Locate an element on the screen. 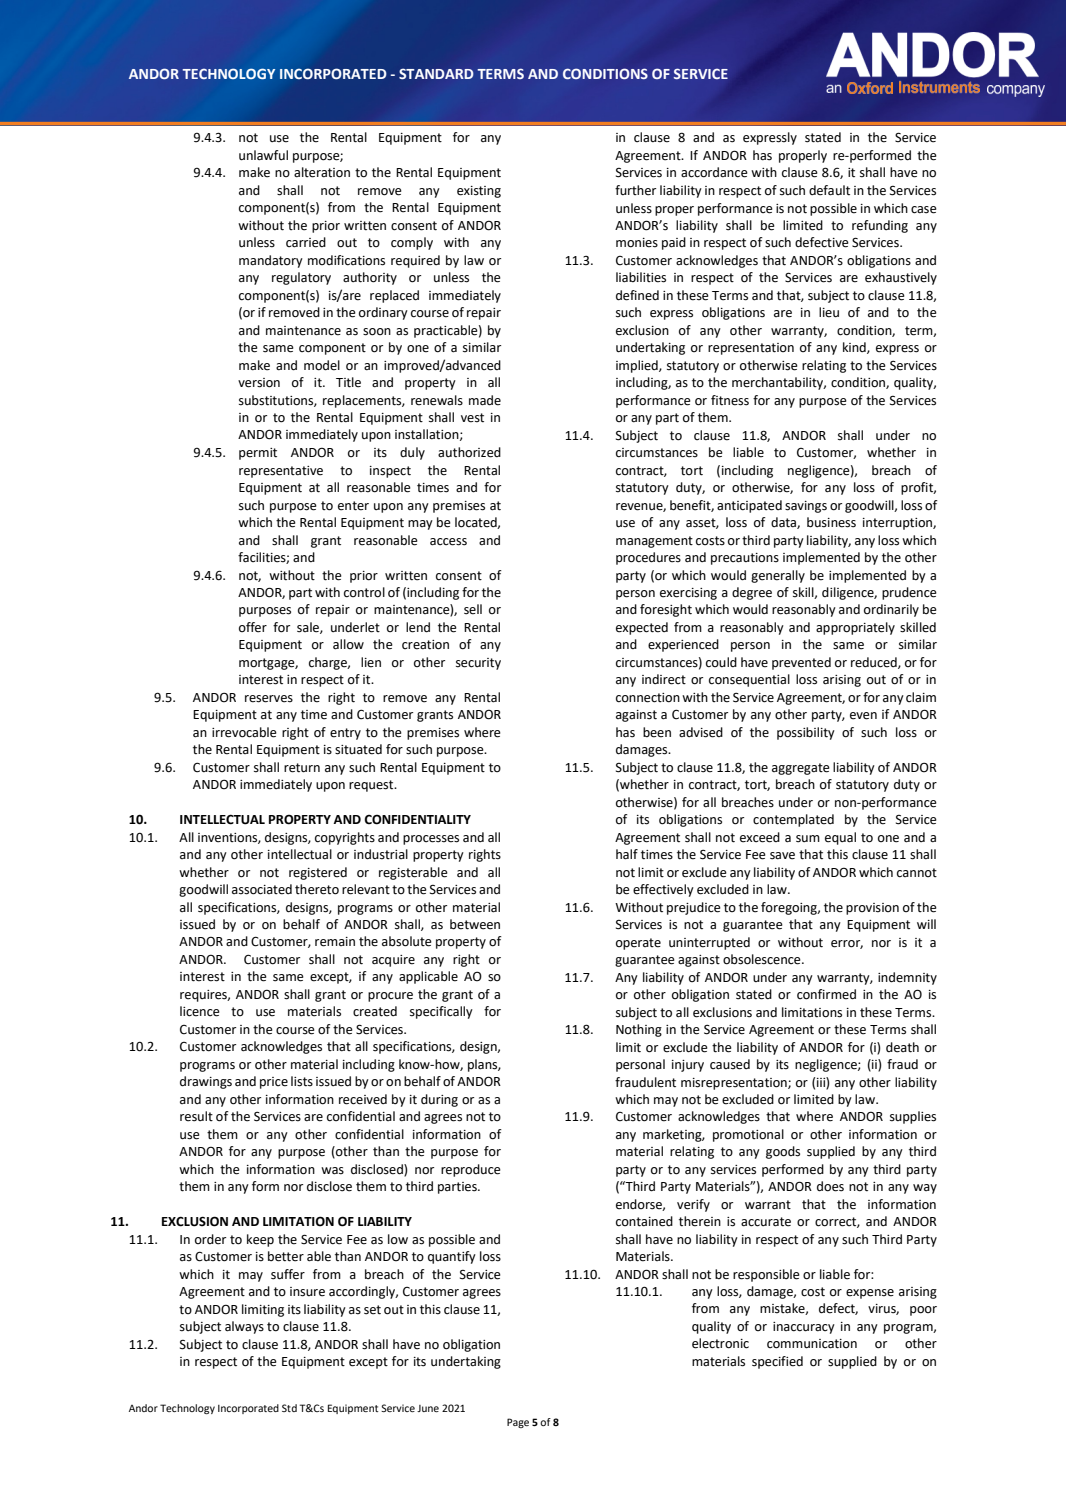 This screenshot has height=1507, width=1066. Std is located at coordinates (289, 1408).
